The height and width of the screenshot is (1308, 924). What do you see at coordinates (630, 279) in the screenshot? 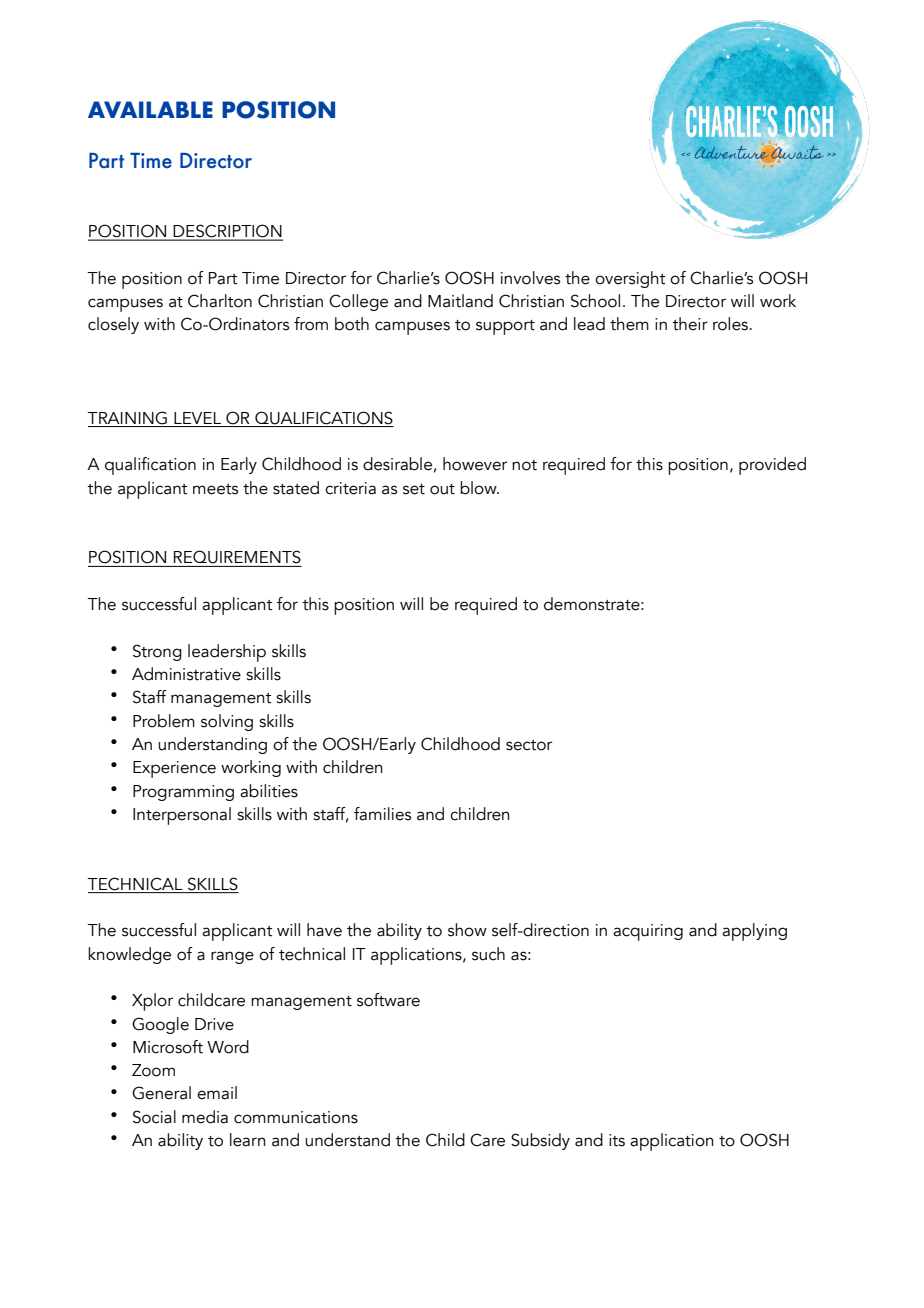
I see `oversight` at bounding box center [630, 279].
